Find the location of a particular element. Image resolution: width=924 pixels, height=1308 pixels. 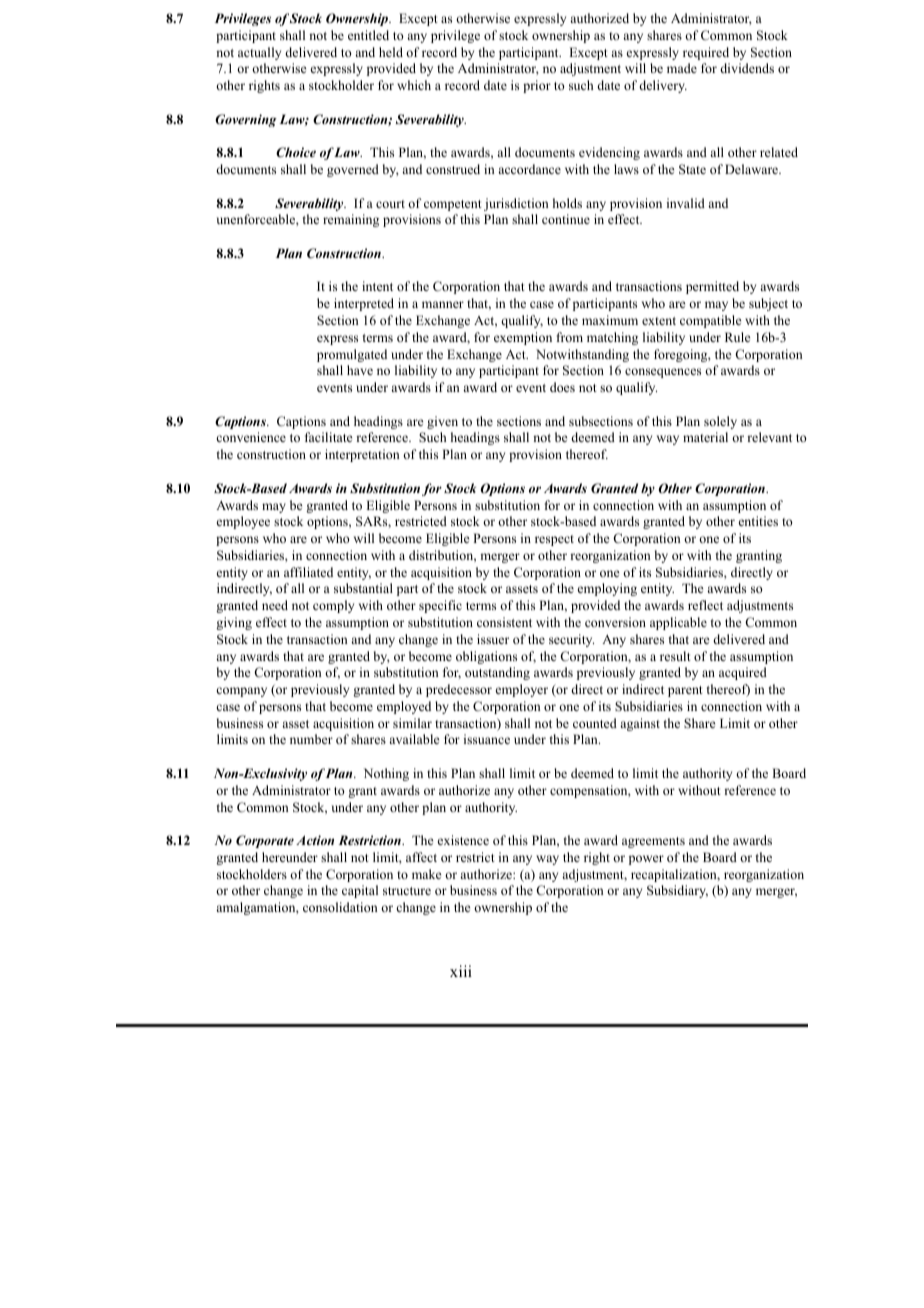

Subsidiary is located at coordinates (677, 891).
